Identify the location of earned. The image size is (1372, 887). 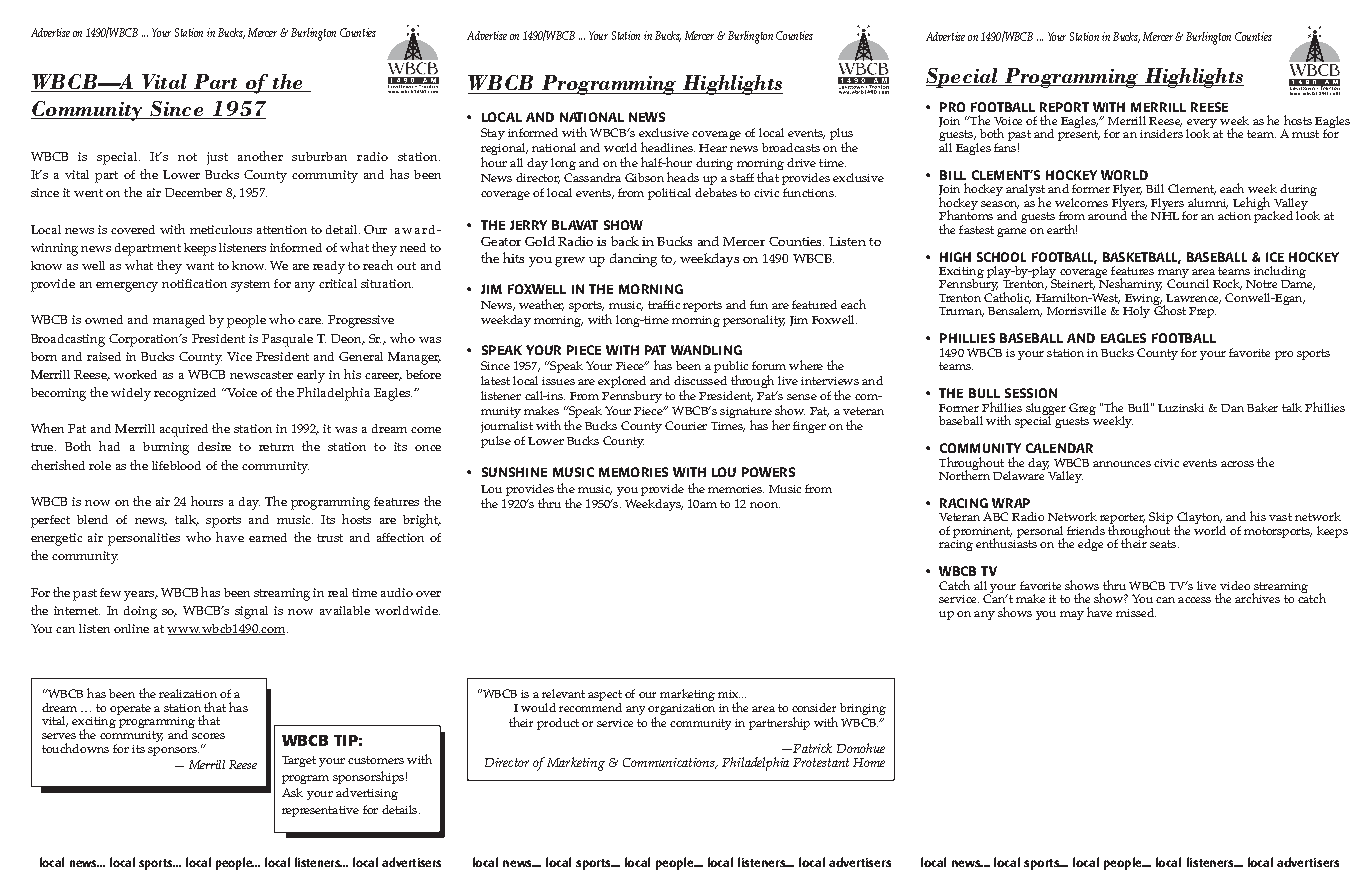
(268, 537).
